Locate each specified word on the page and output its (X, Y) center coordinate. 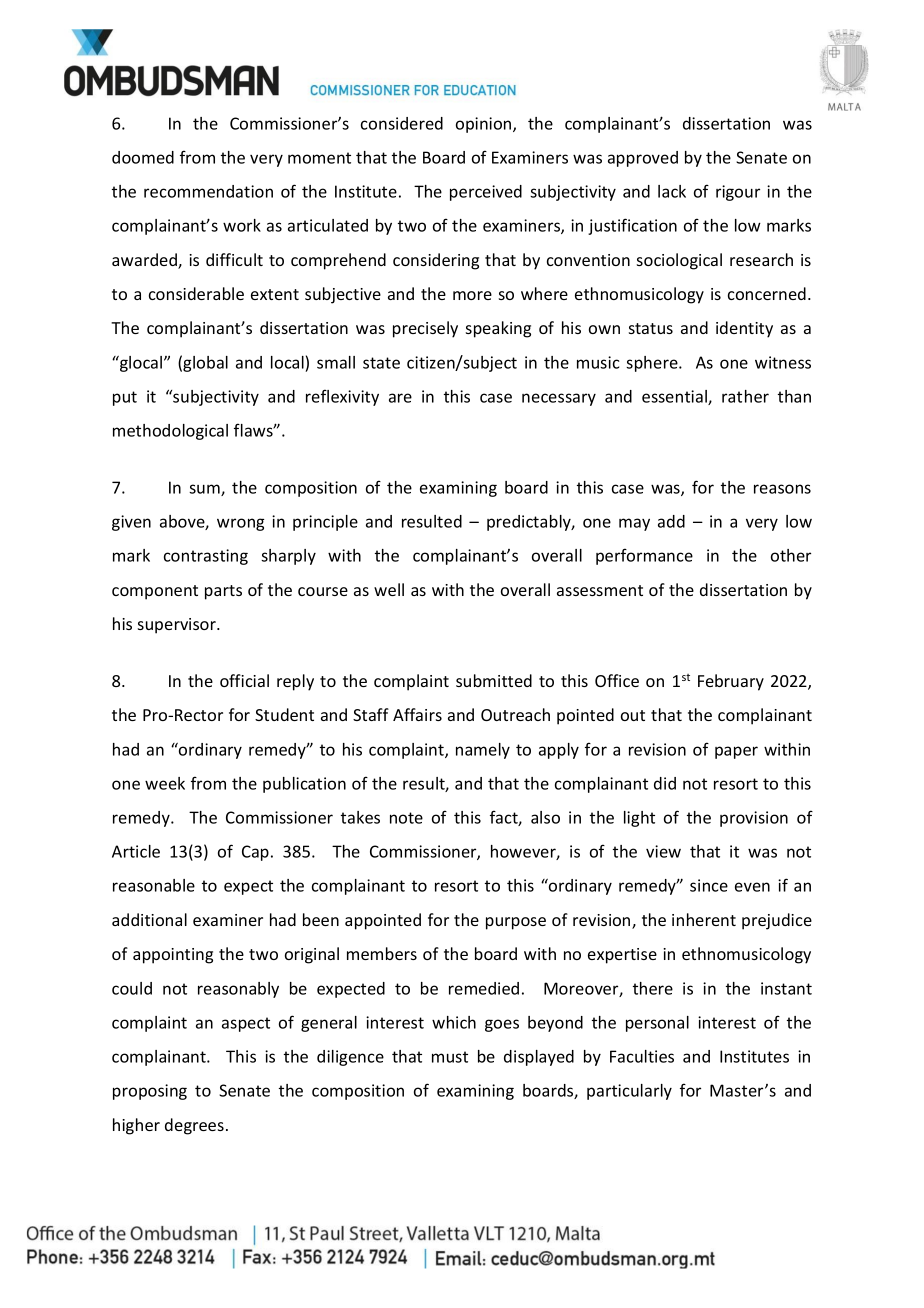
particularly (629, 1092)
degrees (194, 1126)
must (450, 1057)
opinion (485, 125)
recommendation (208, 191)
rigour (738, 193)
